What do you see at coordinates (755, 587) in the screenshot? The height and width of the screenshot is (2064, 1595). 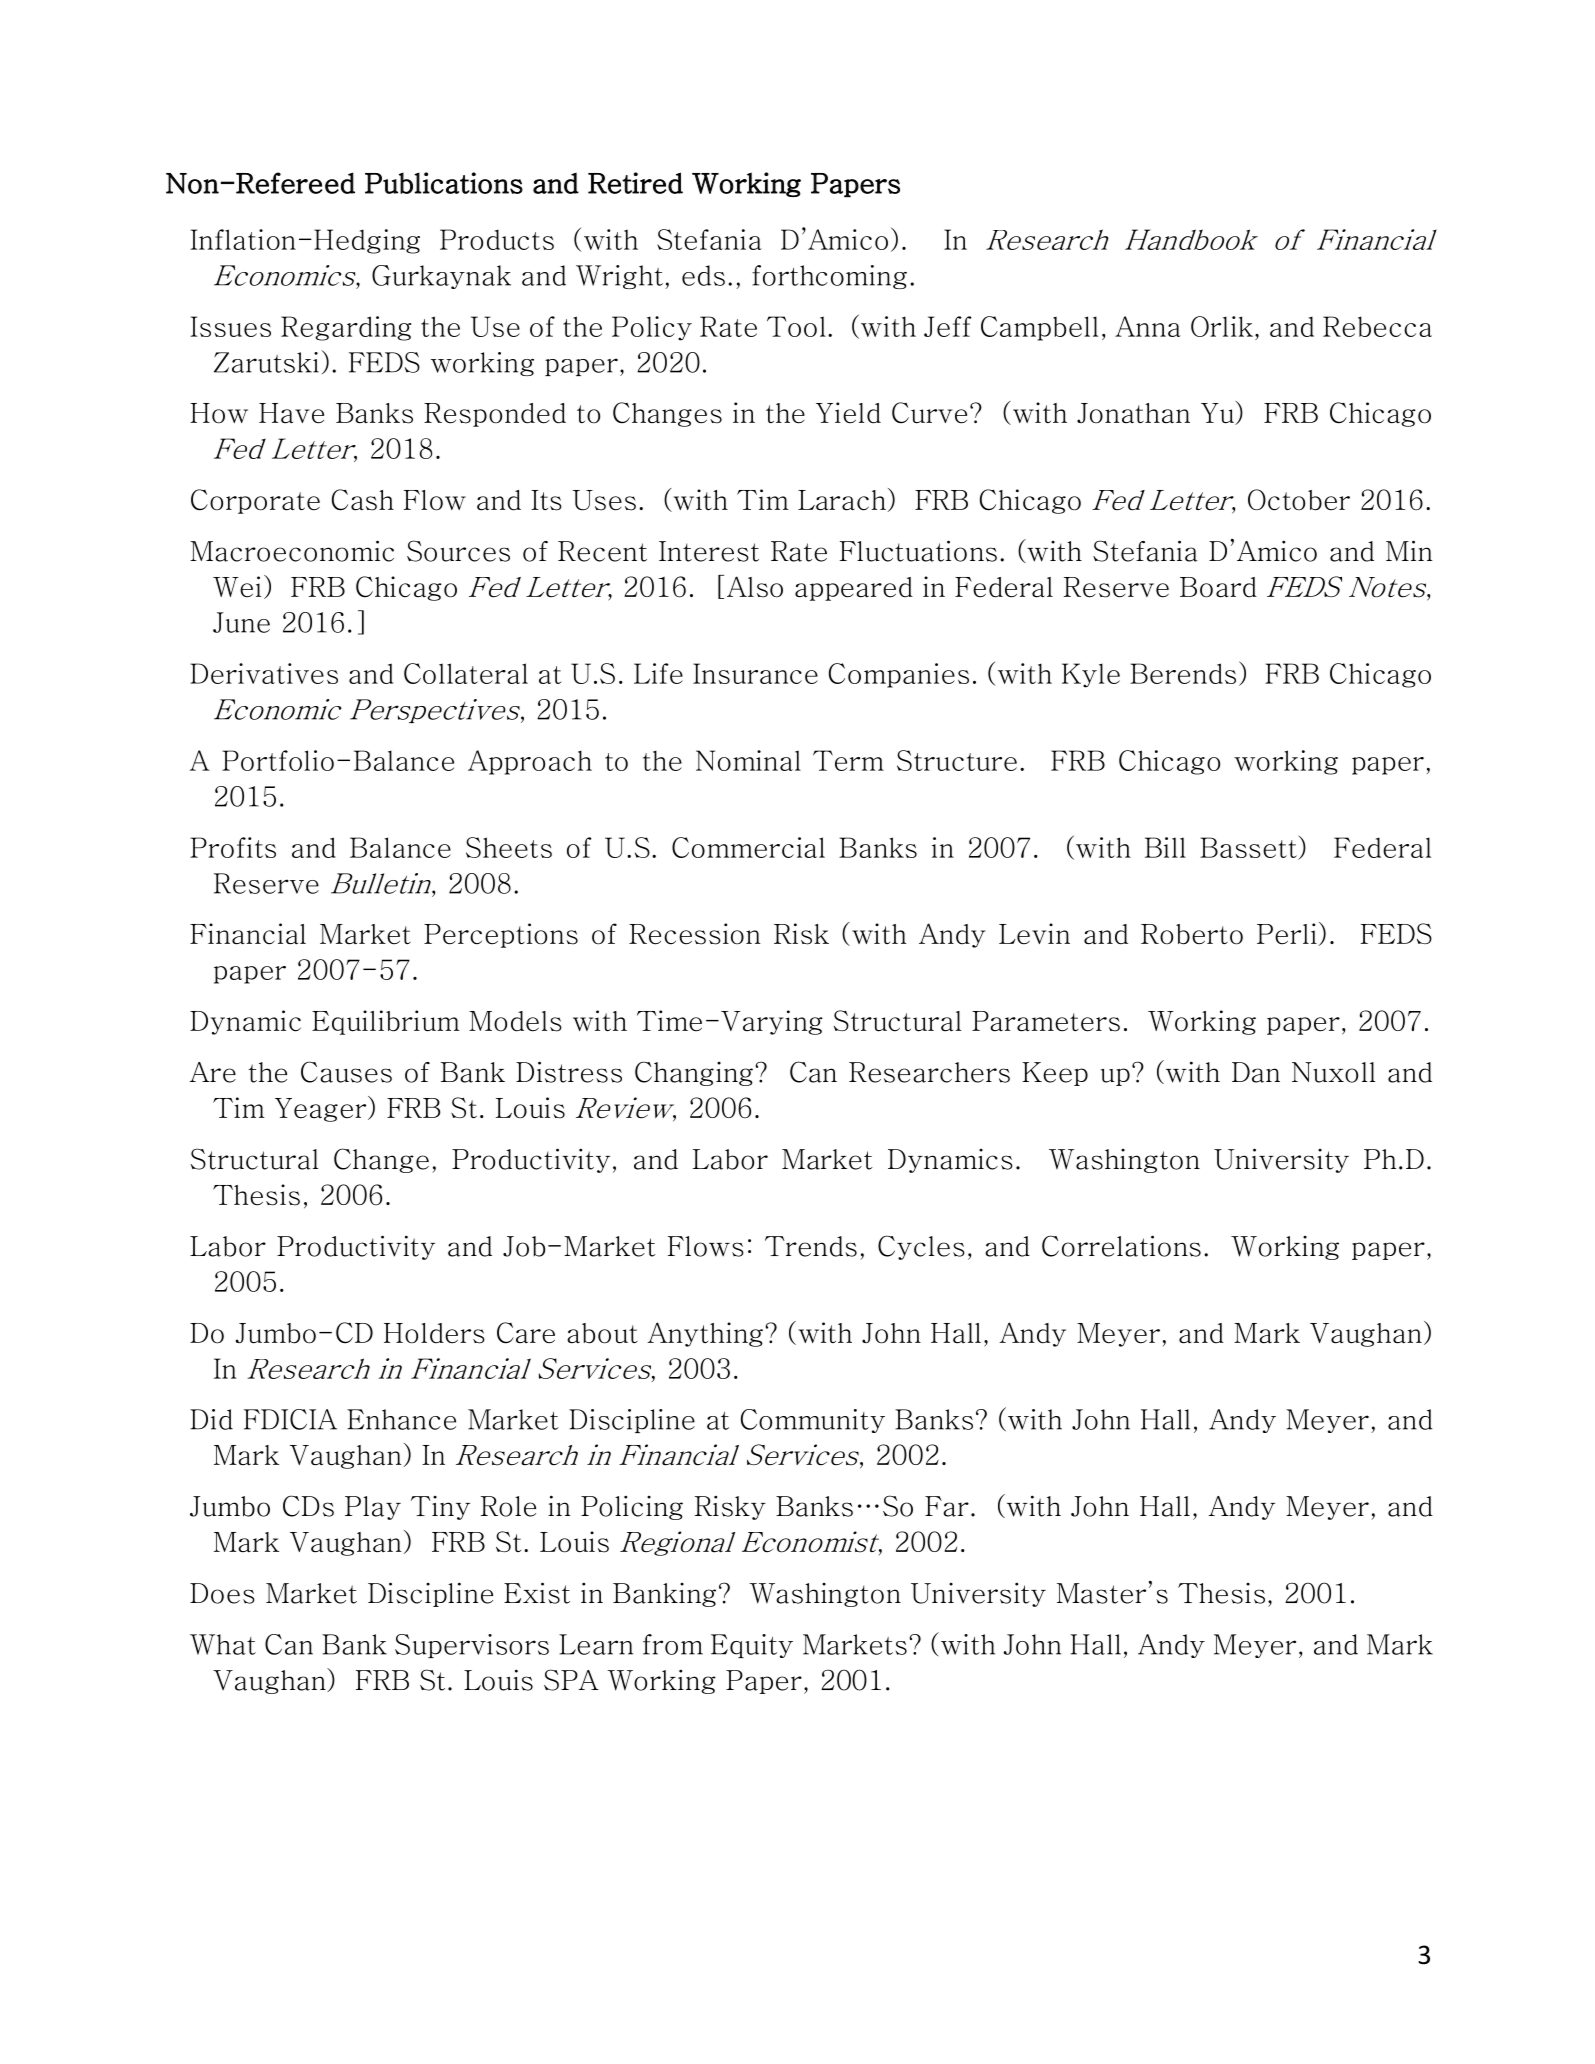 I see `Also` at bounding box center [755, 587].
